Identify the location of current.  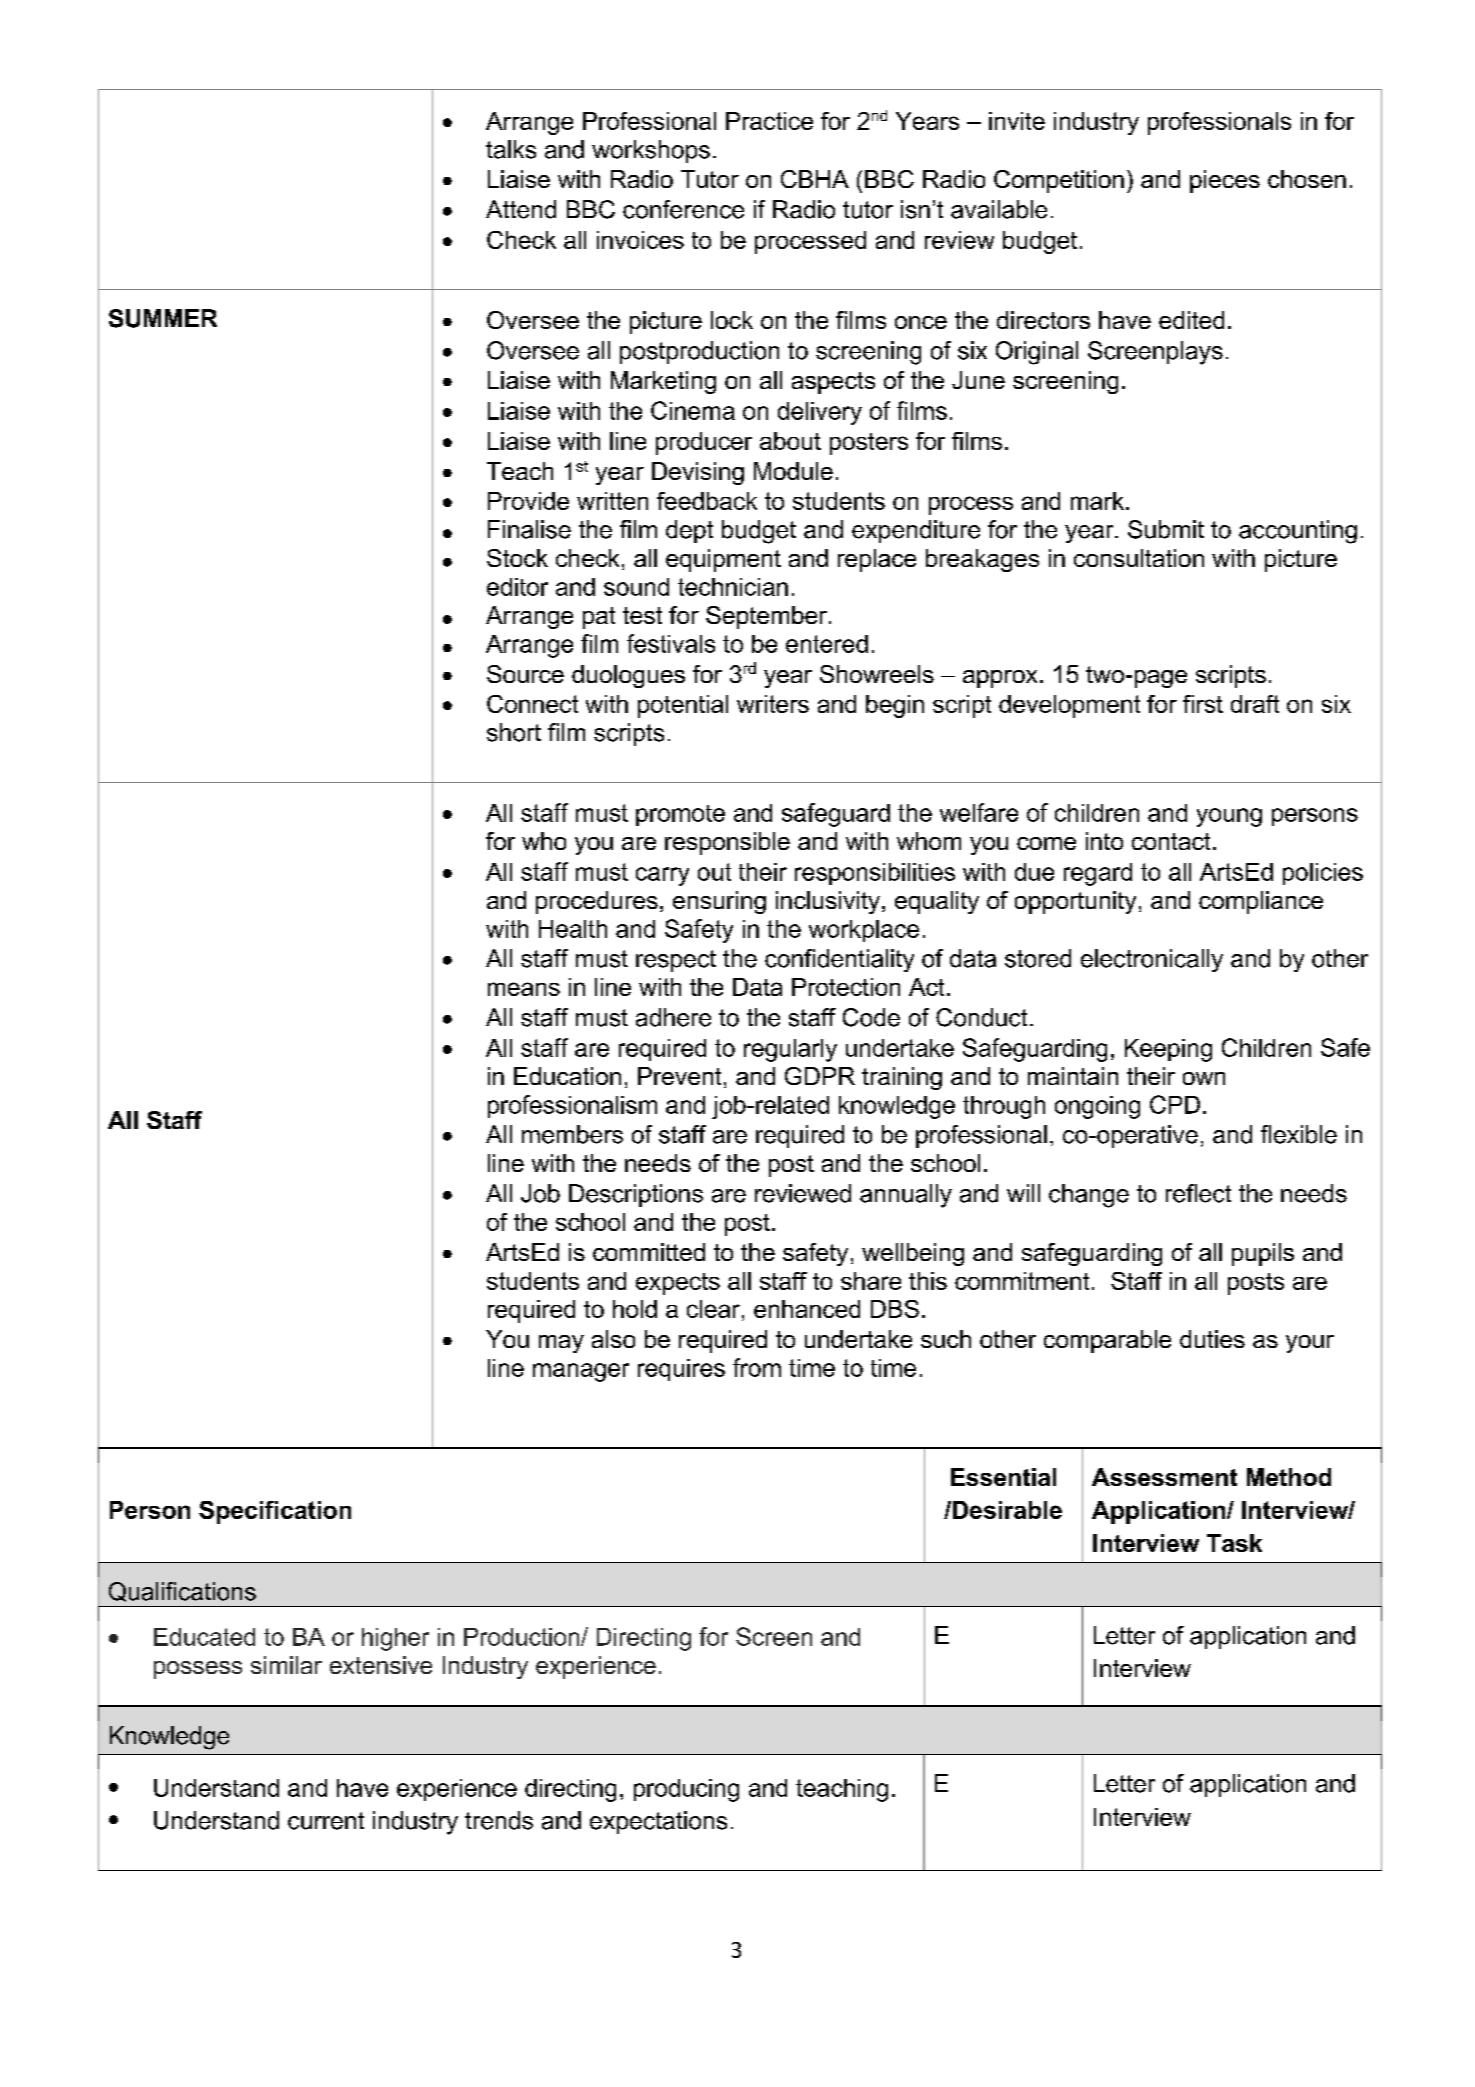
(326, 1821).
